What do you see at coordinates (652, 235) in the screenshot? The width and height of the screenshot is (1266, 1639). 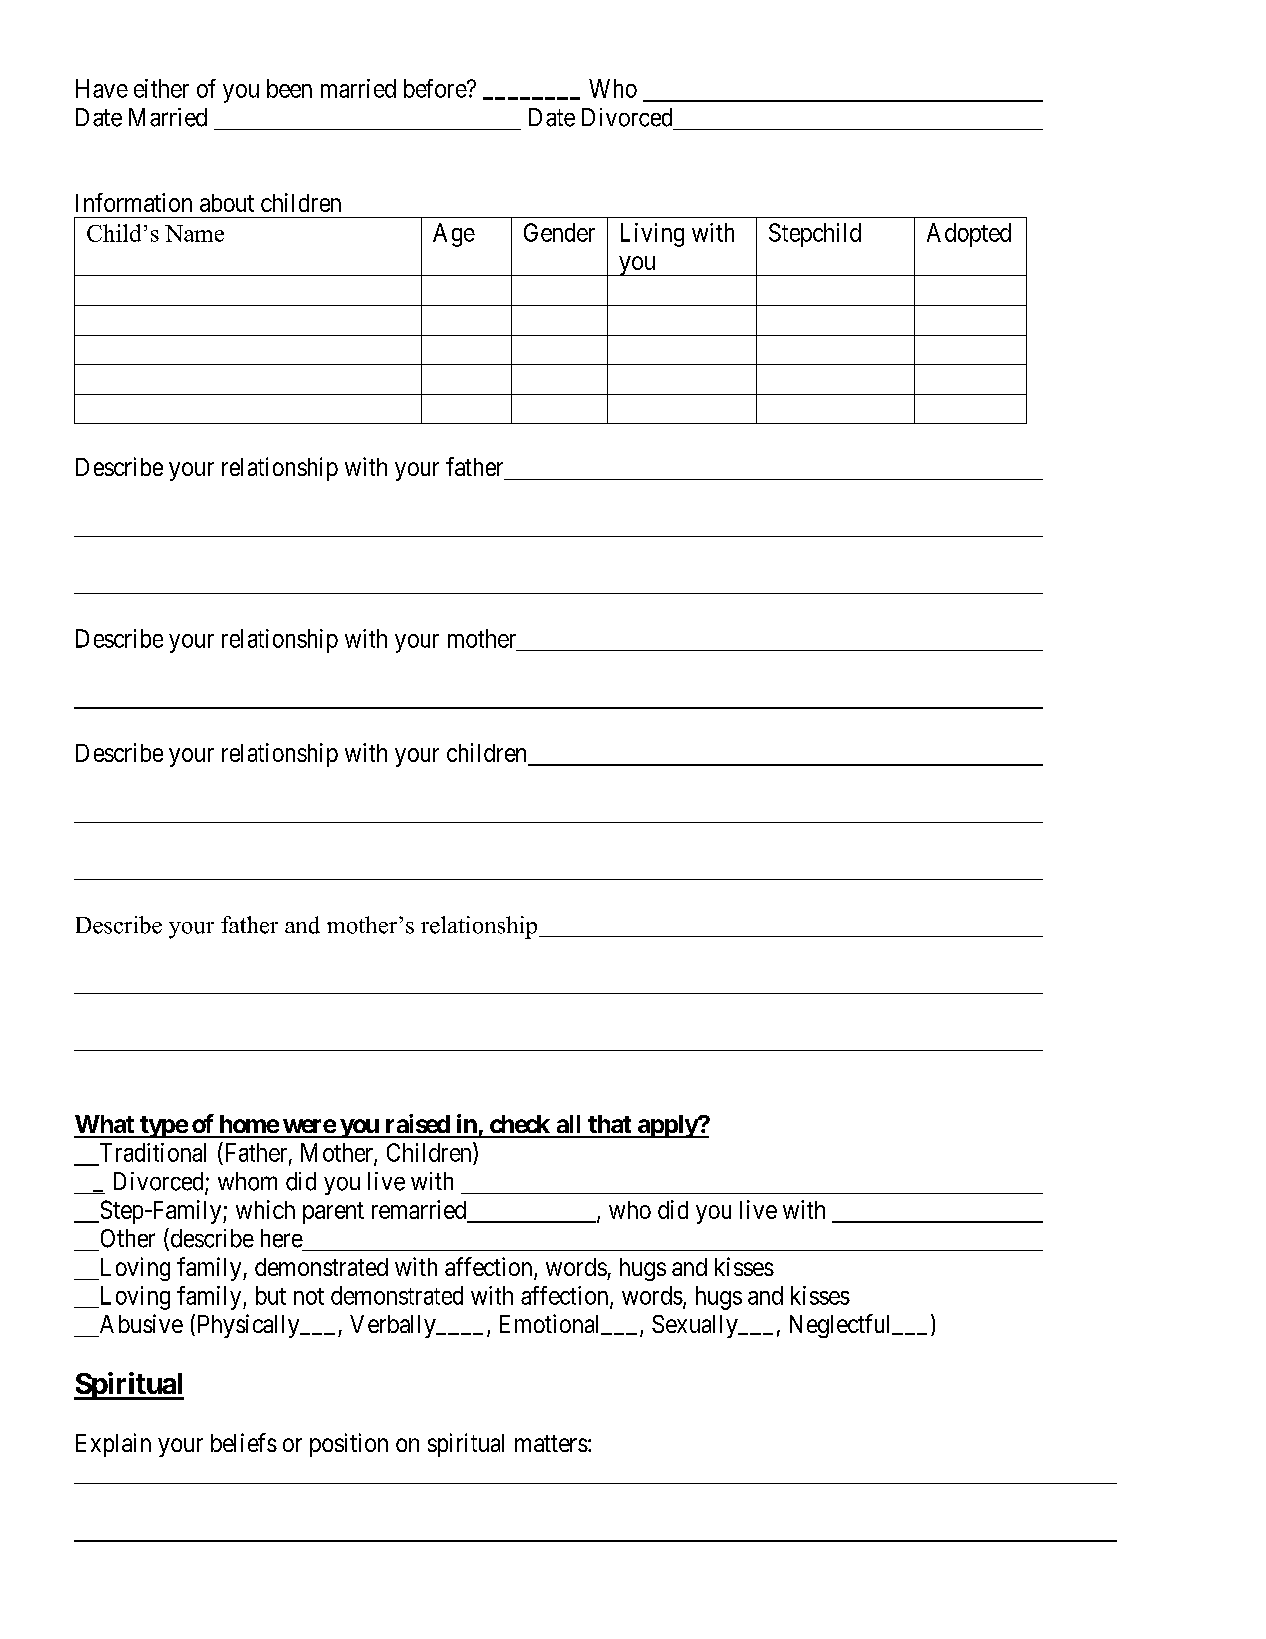 I see `Living` at bounding box center [652, 235].
